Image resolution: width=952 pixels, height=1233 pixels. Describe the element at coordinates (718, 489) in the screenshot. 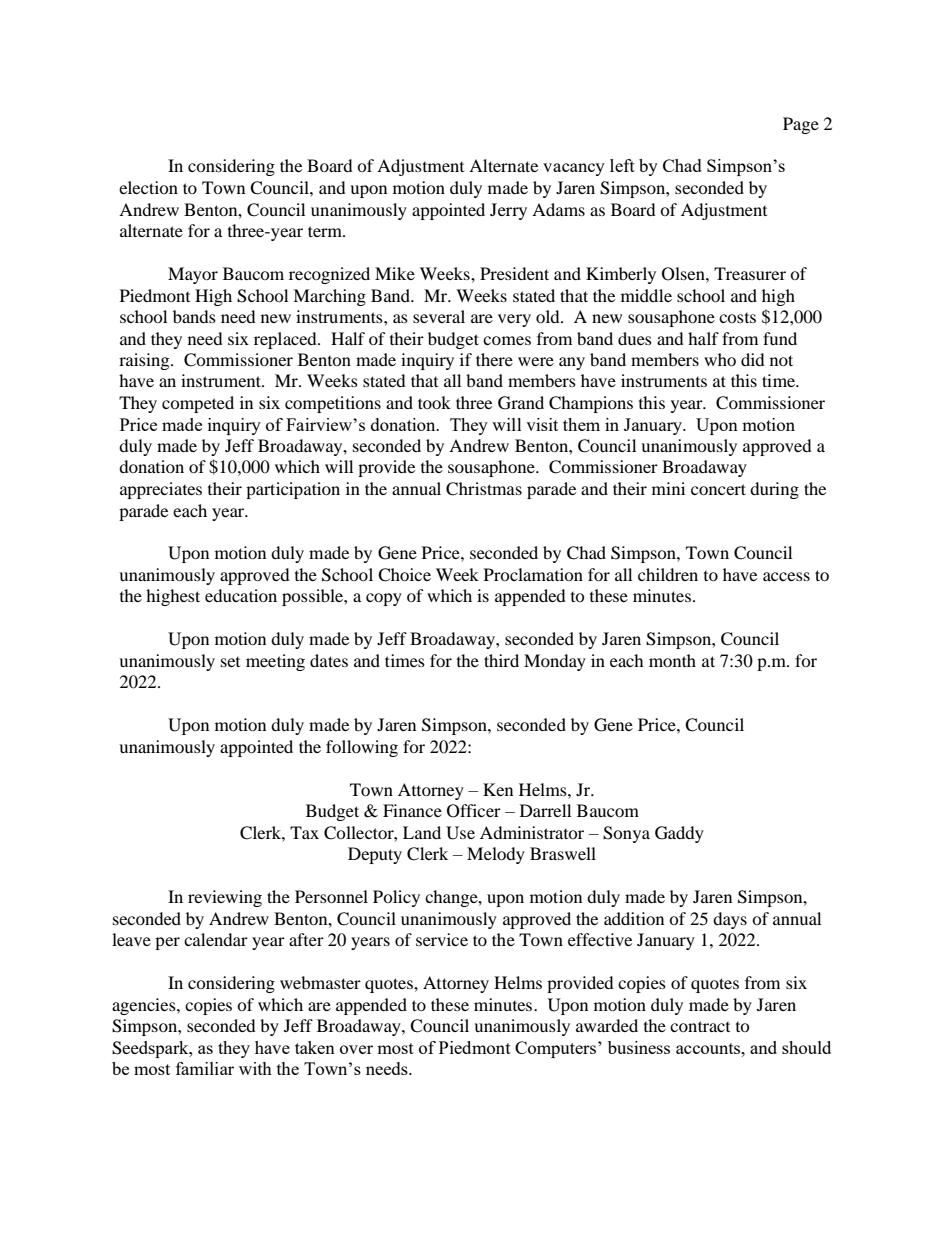

I see `concert` at that location.
